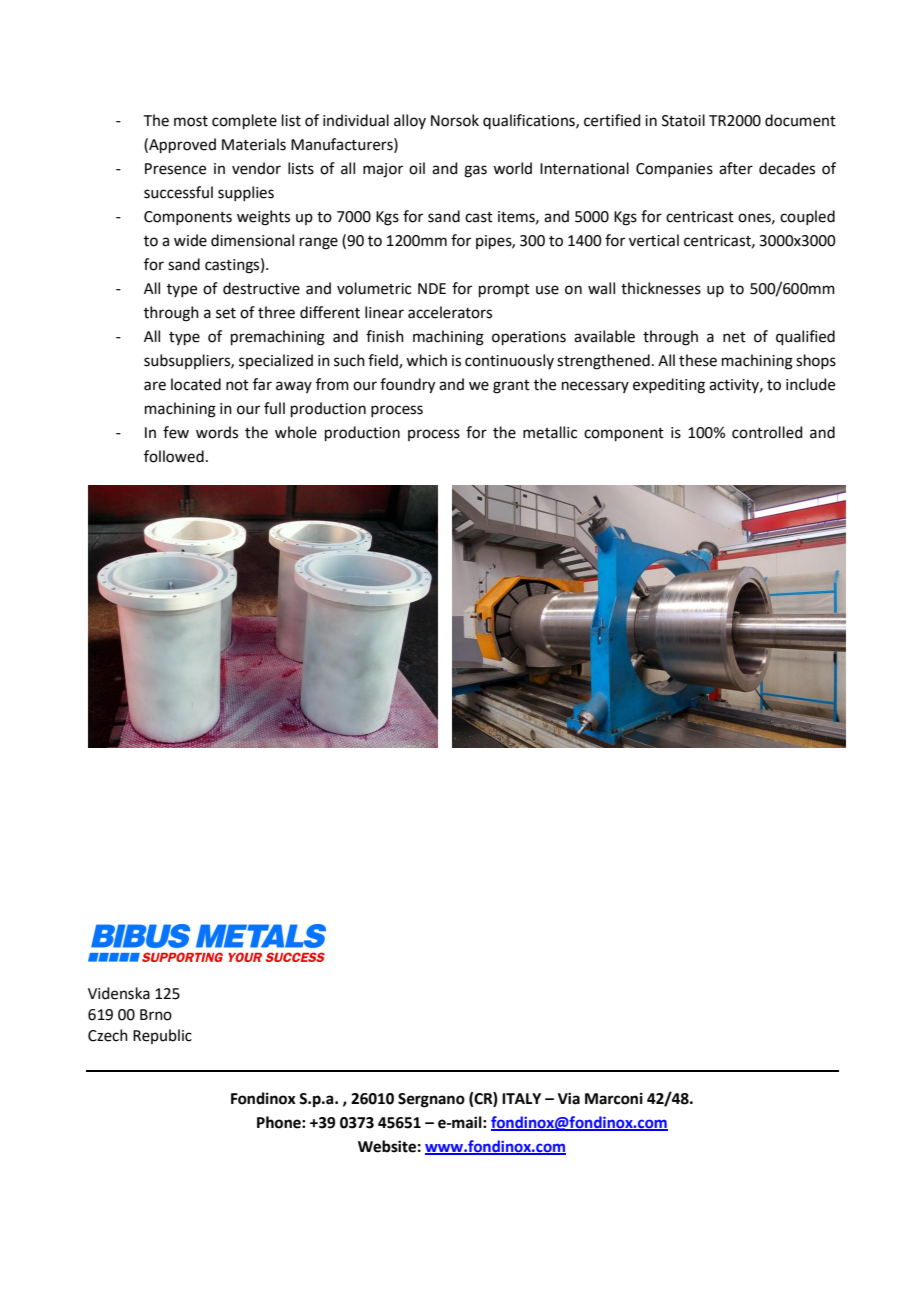 Image resolution: width=924 pixels, height=1308 pixels. Describe the element at coordinates (175, 169) in the screenshot. I see `Presence` at that location.
